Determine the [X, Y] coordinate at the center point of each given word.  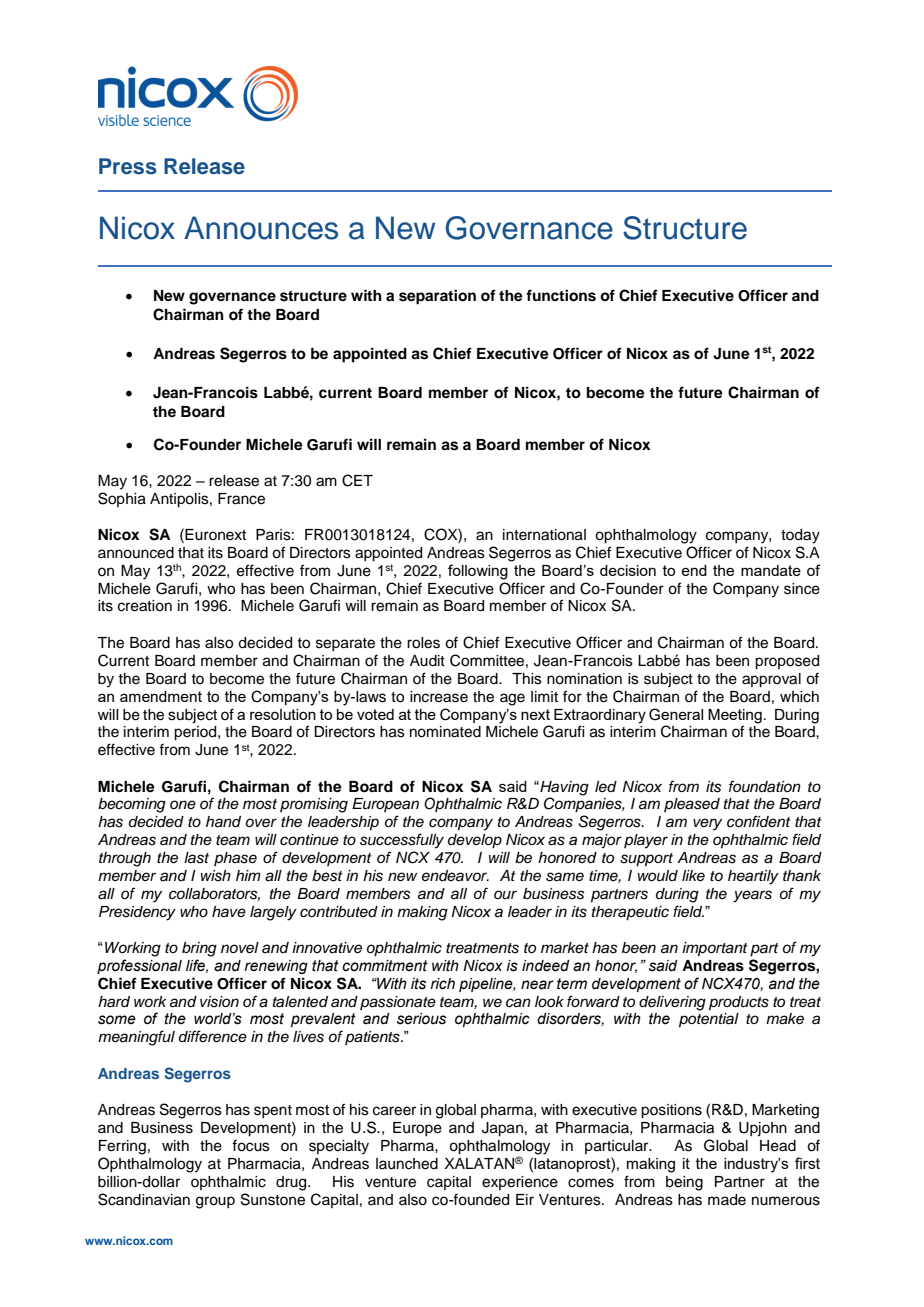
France [241, 499]
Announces [261, 228]
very [707, 824]
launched [407, 1164]
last [196, 858]
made [727, 1200]
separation [437, 297]
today [800, 536]
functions [561, 295]
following [478, 572]
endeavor [455, 876]
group [215, 1202]
